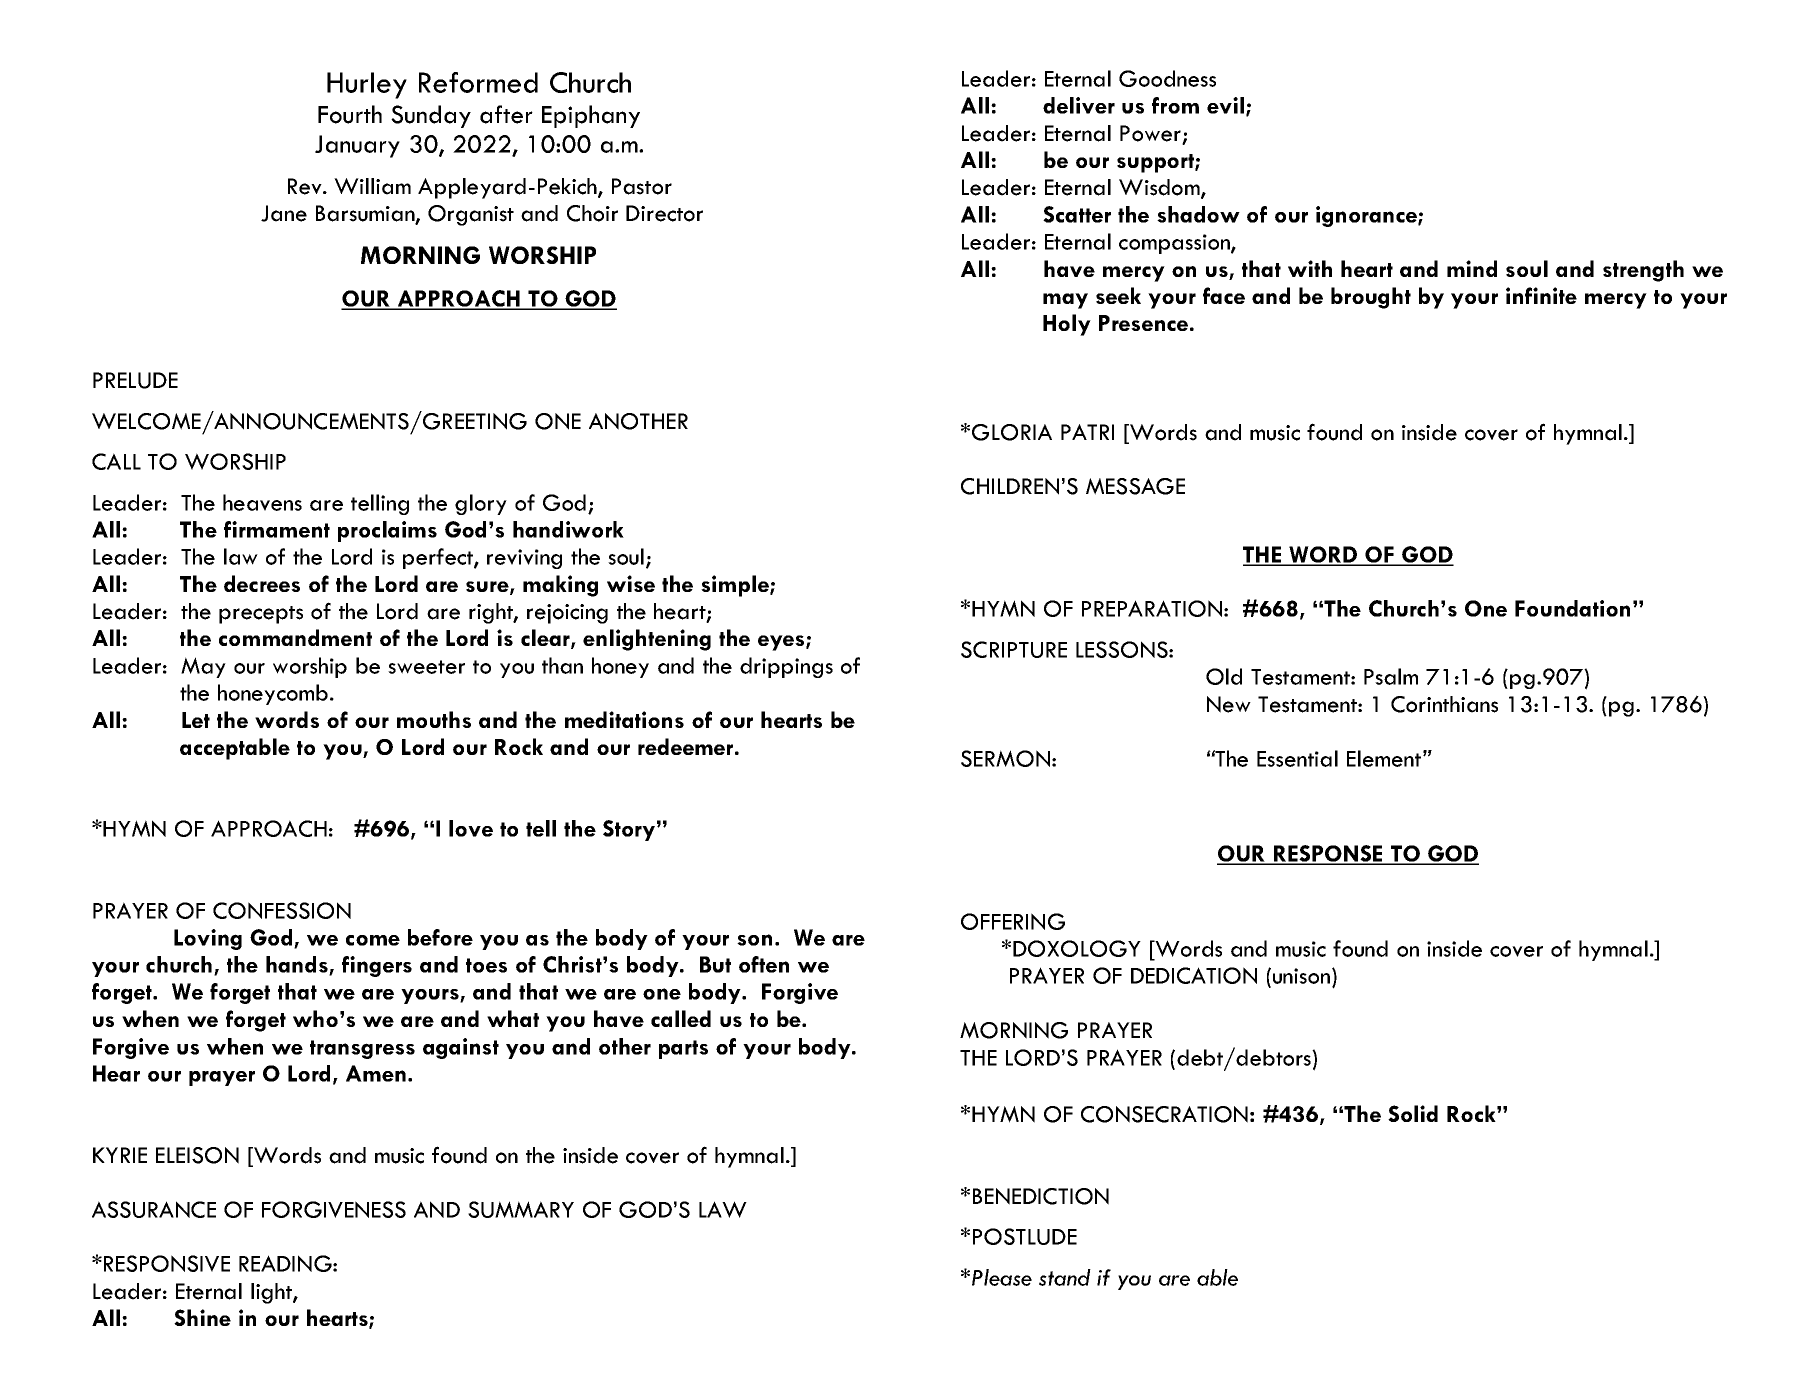 Image resolution: width=1798 pixels, height=1389 pixels. Describe the element at coordinates (1012, 432) in the screenshot. I see `GLORIA` at that location.
